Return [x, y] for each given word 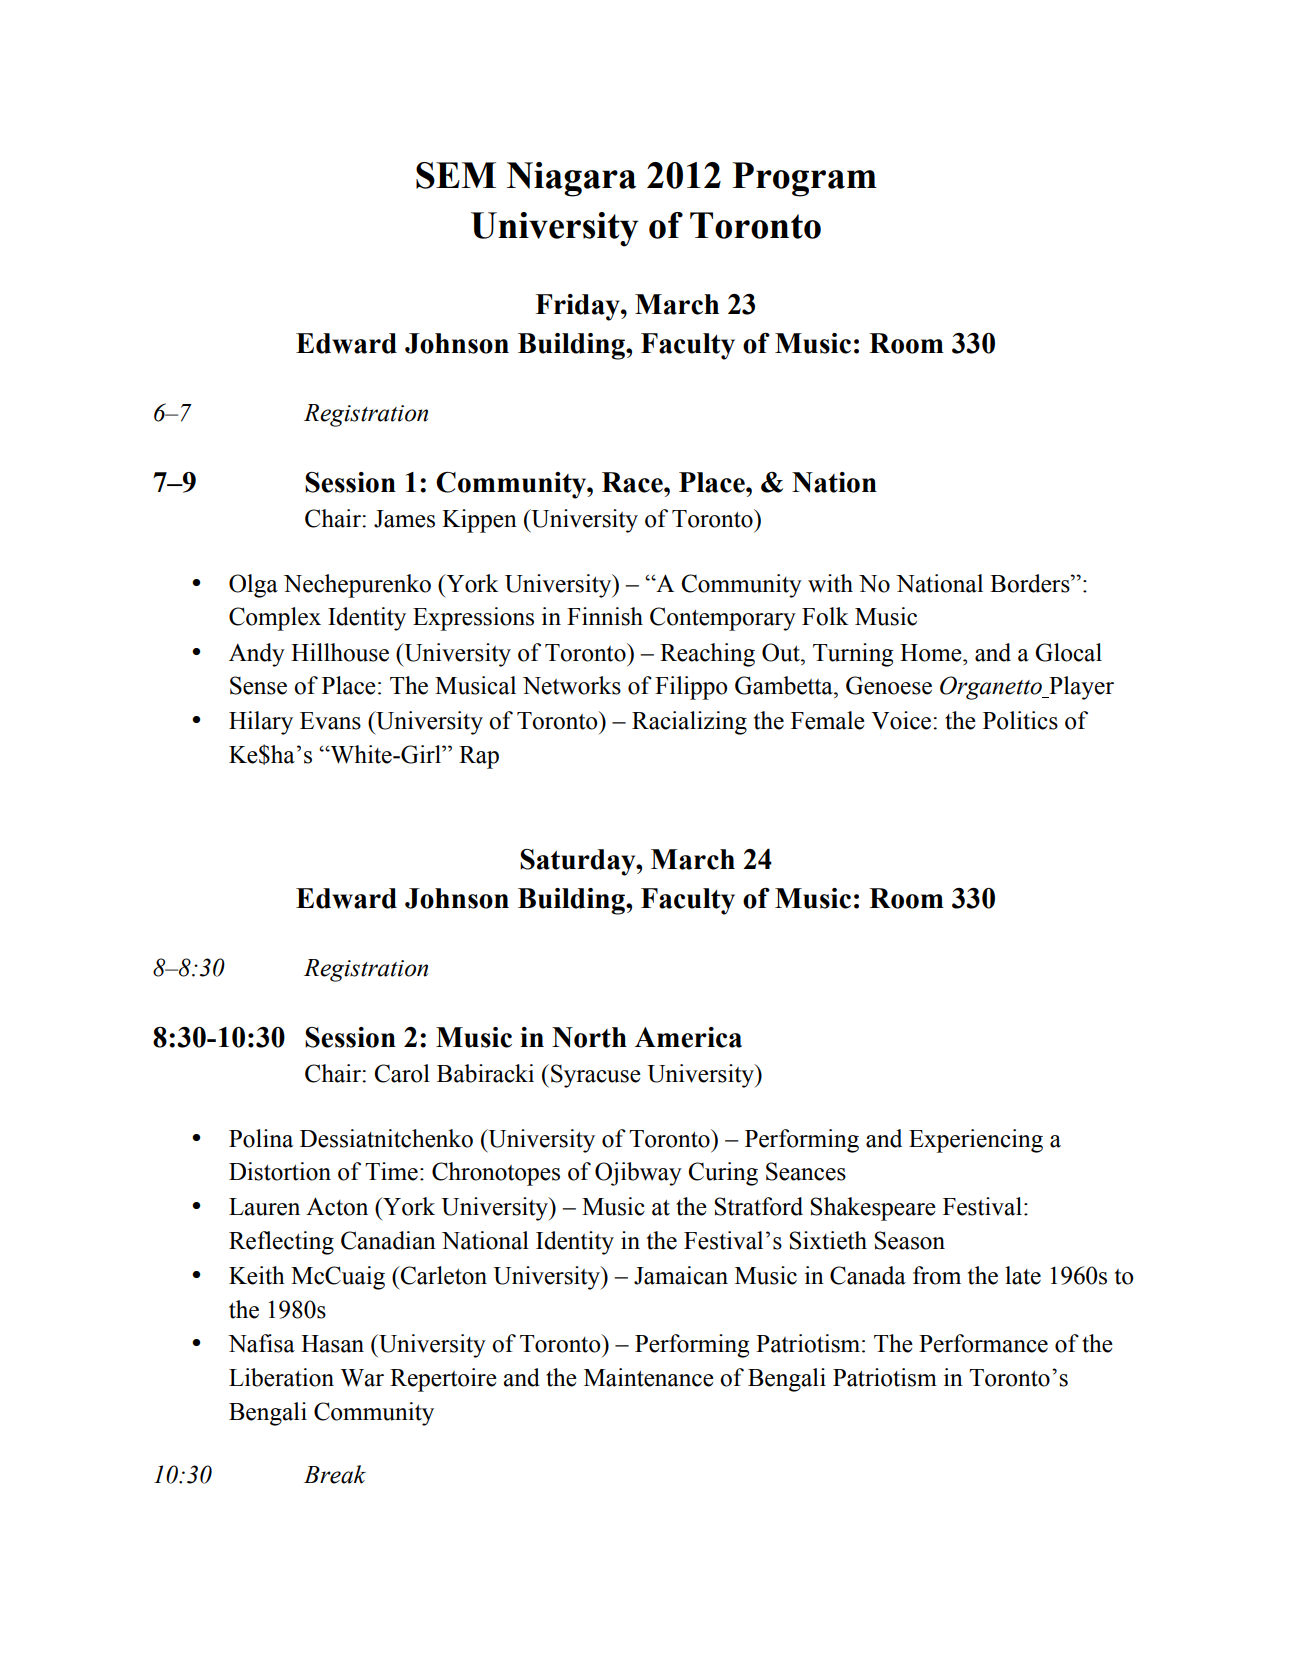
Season [910, 1240]
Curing [723, 1174]
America [688, 1037]
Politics [1020, 720]
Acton [337, 1206]
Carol [402, 1073]
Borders [1031, 583]
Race [633, 482]
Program [804, 179]
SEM [456, 175]
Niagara [571, 179]
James [404, 519]
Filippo [691, 688]
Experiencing [976, 1141]
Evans [330, 721]
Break [335, 1474]
